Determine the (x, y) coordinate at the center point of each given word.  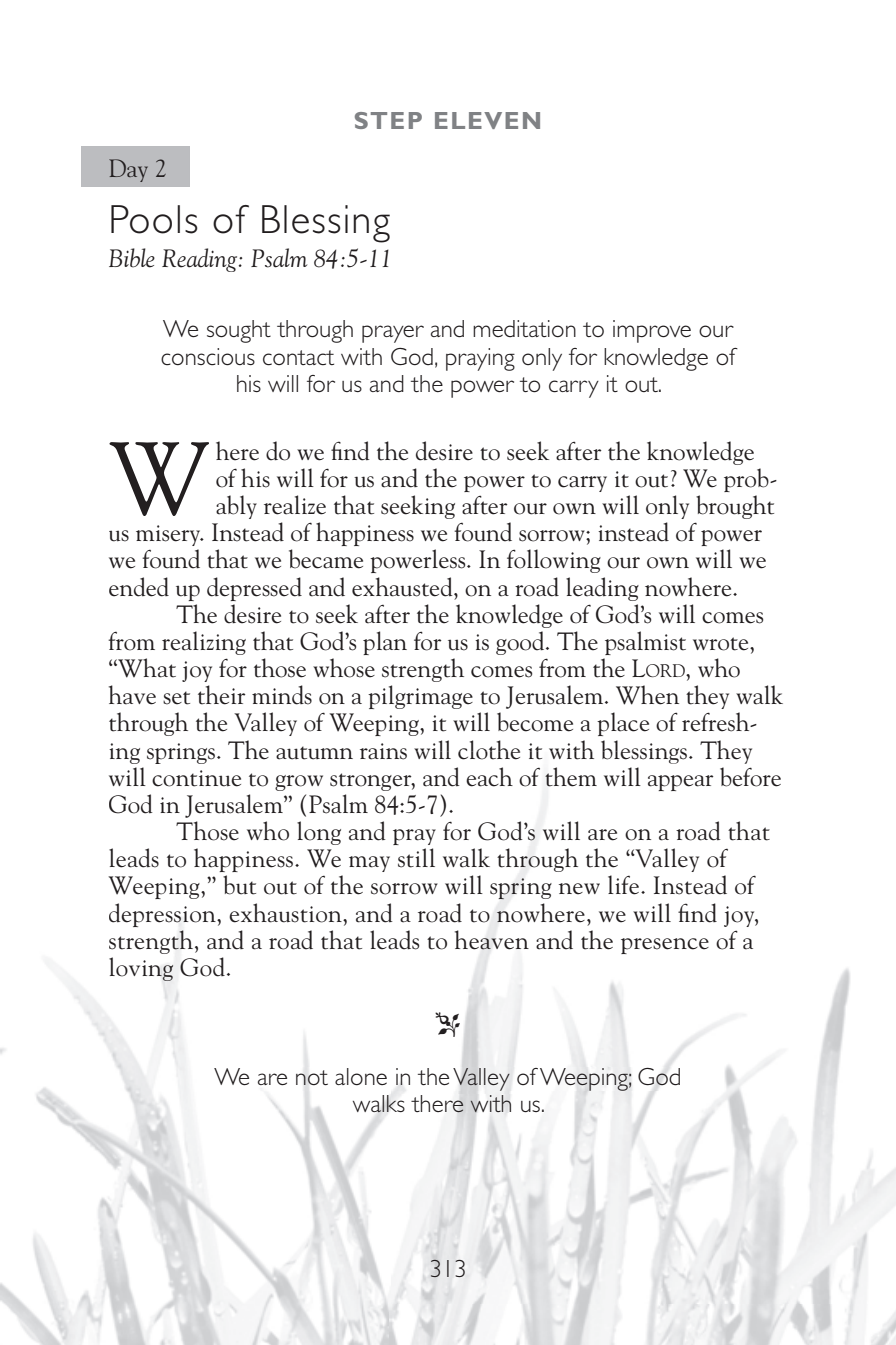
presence (665, 946)
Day (128, 170)
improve (652, 331)
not (312, 1077)
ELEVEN (487, 120)
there (437, 1104)
